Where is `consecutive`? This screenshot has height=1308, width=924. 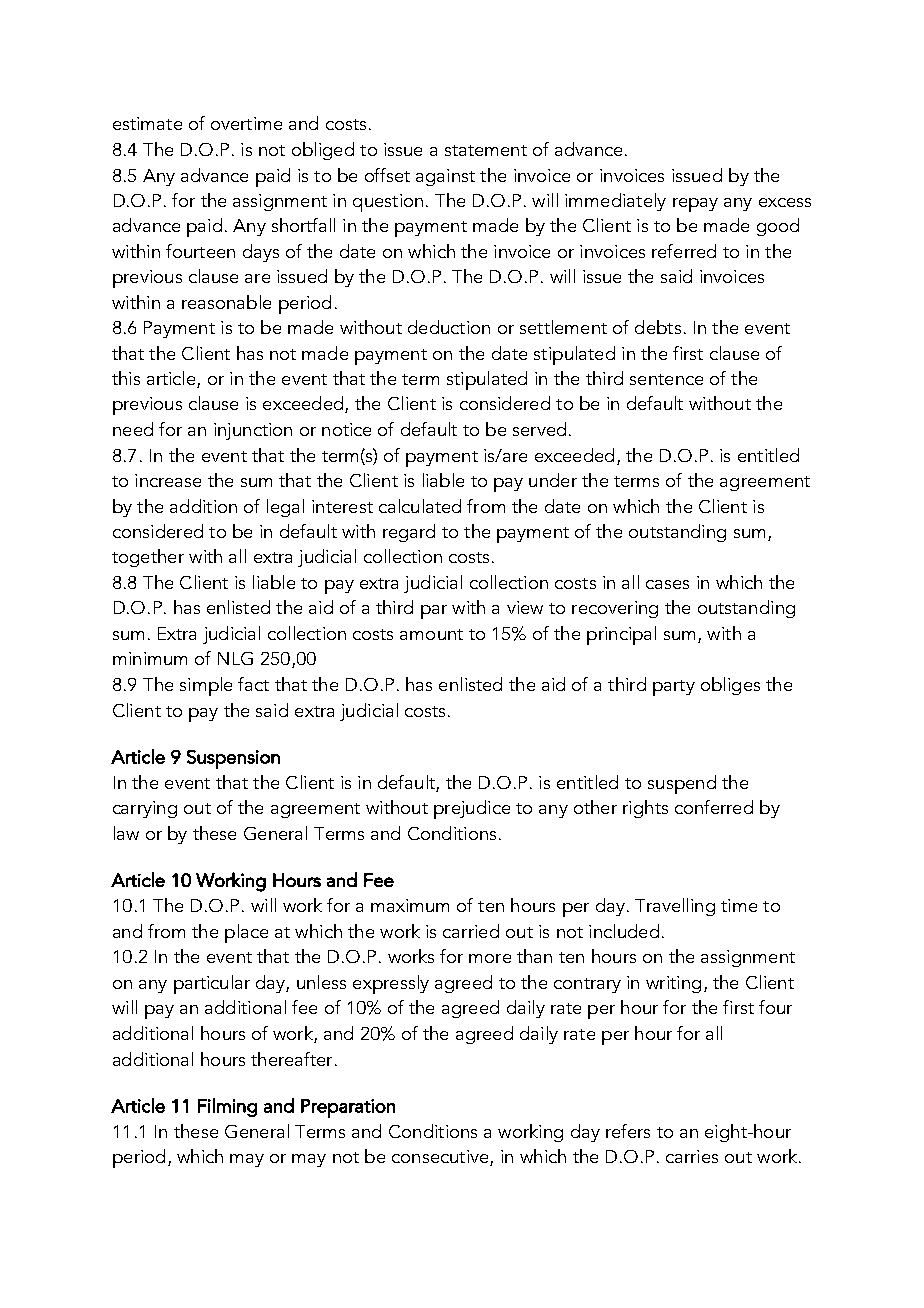
consecutive is located at coordinates (441, 1158).
